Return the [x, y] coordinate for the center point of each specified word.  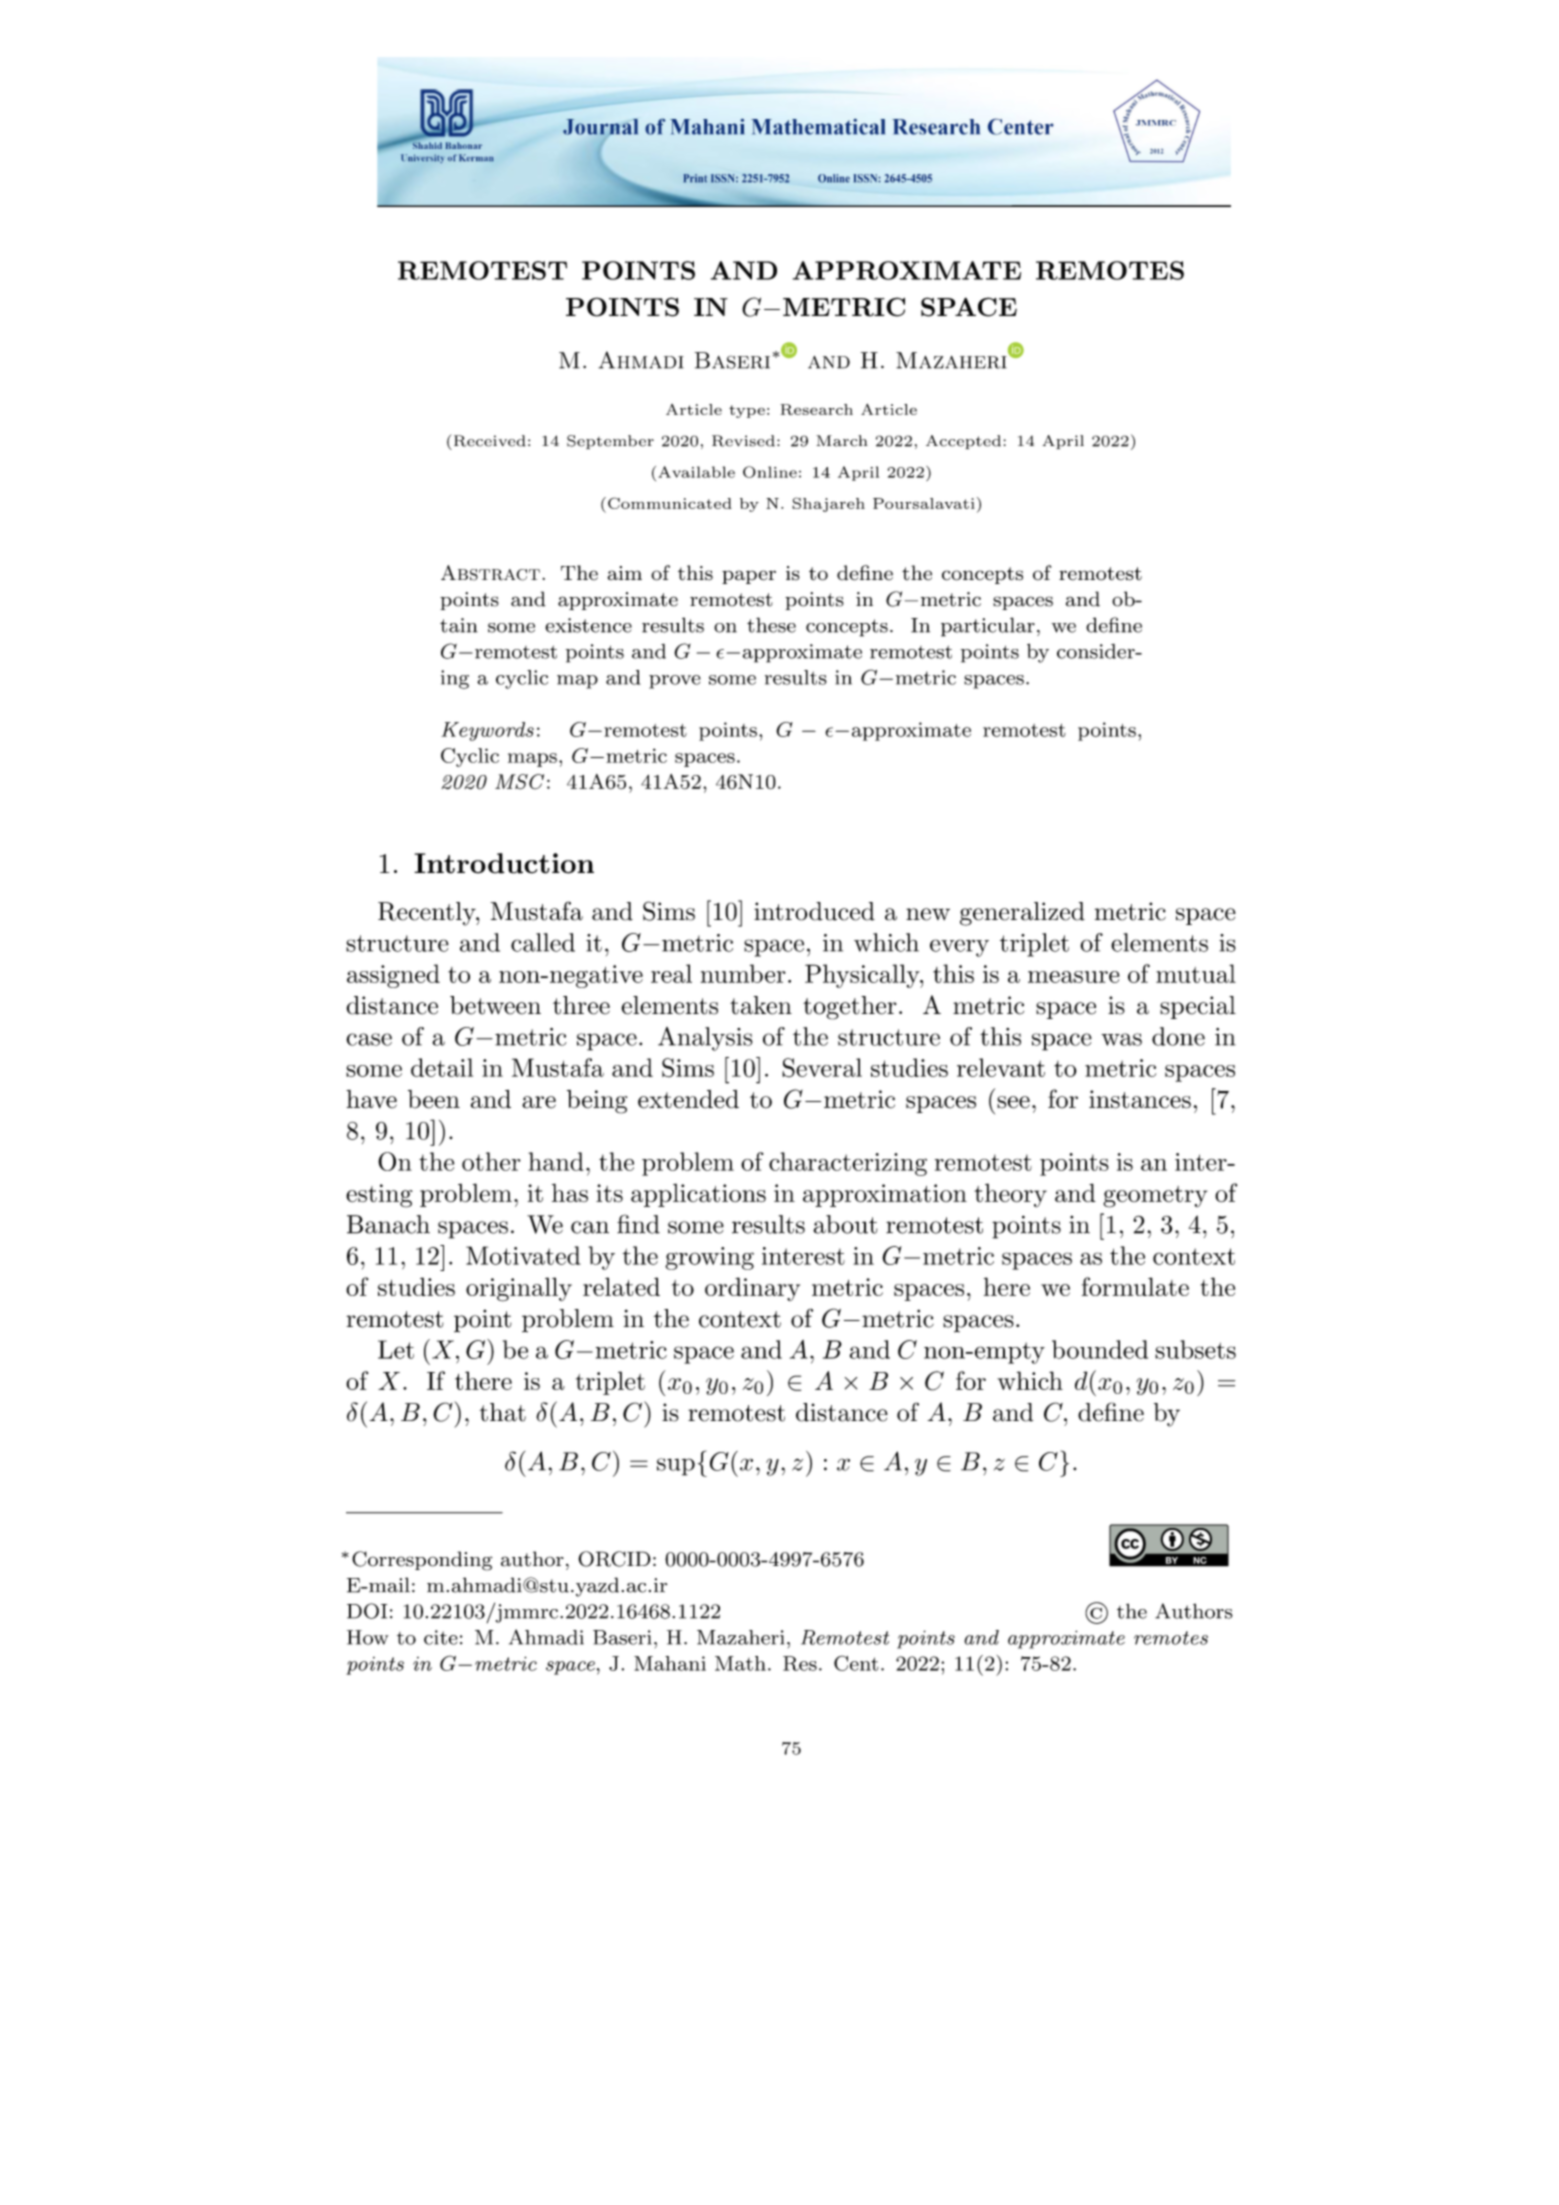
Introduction [504, 863]
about [845, 1224]
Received [488, 440]
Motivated [523, 1255]
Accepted [963, 442]
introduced [814, 911]
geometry [1155, 1197]
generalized [1022, 914]
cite [441, 1637]
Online [770, 472]
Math [740, 1663]
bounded [1100, 1349]
